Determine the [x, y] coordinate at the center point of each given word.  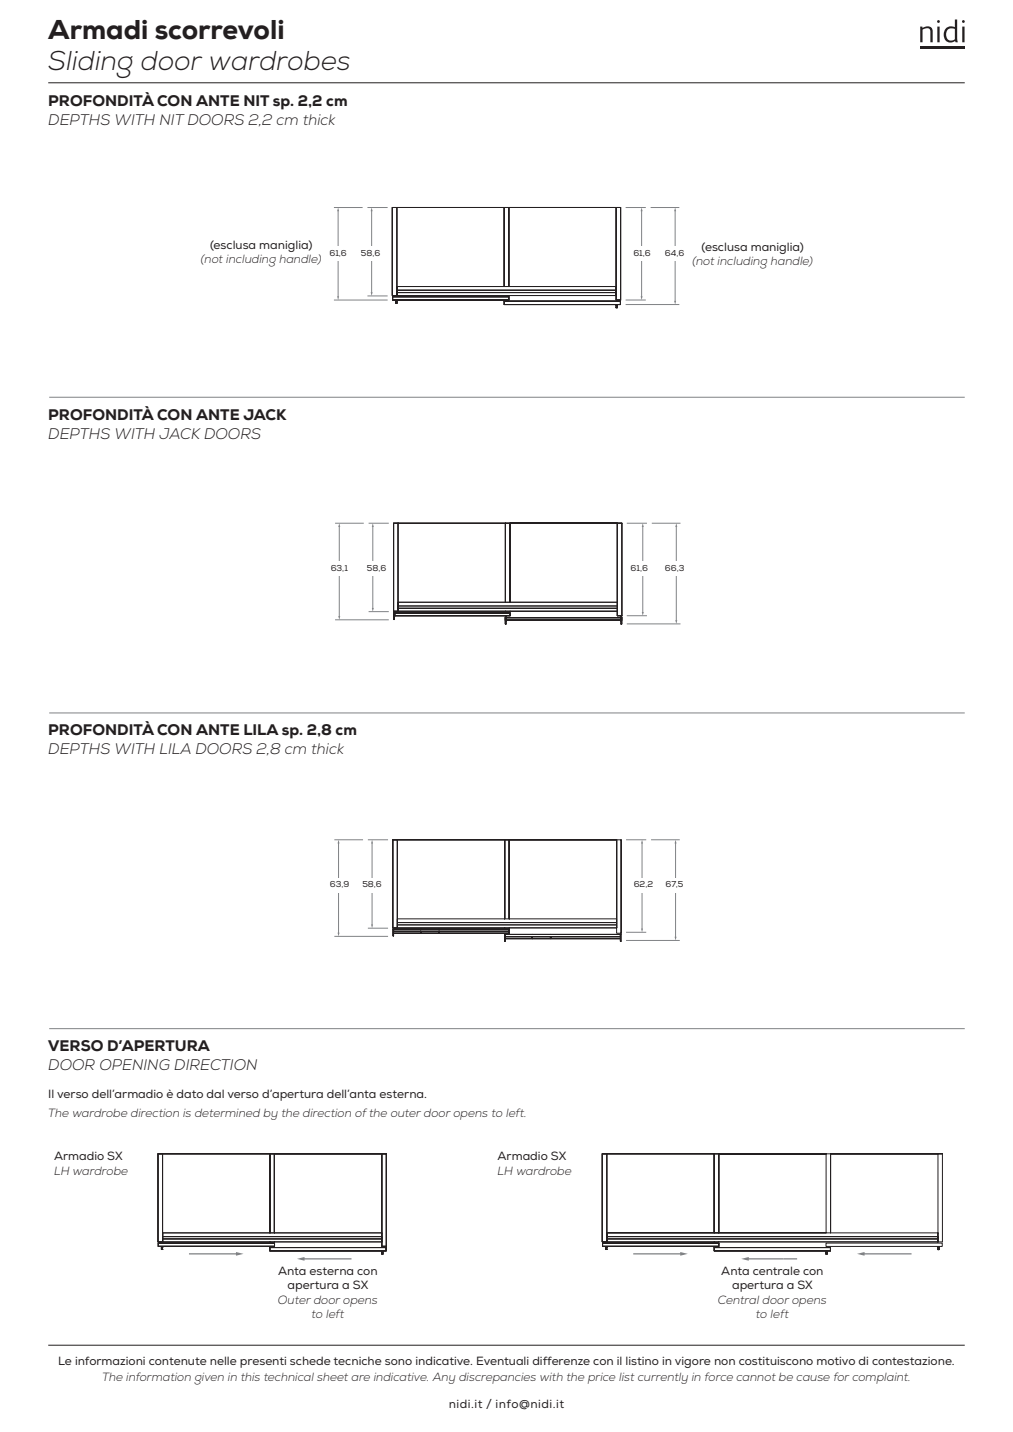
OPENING [135, 1064]
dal [215, 1093]
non [725, 1362]
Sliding [90, 64]
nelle [223, 1360]
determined [227, 1113]
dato [190, 1093]
